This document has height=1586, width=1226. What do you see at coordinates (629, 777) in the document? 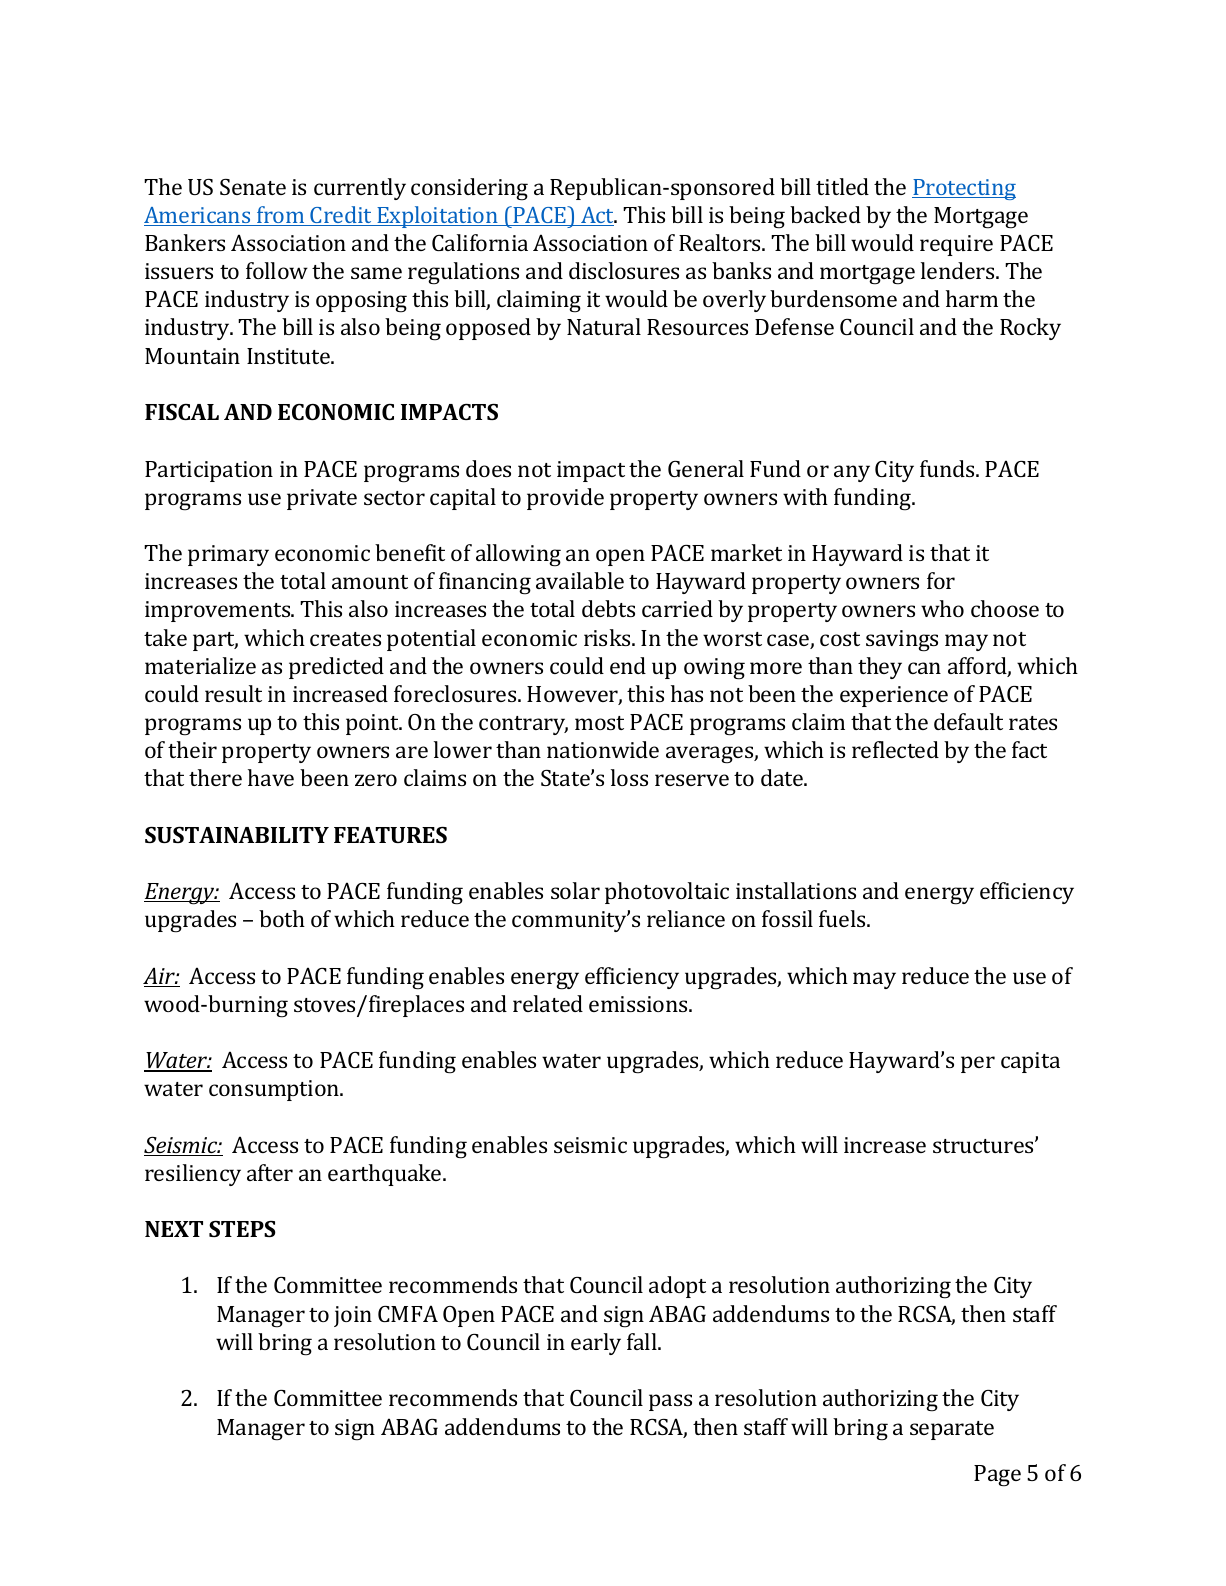
I see `loss` at bounding box center [629, 777].
